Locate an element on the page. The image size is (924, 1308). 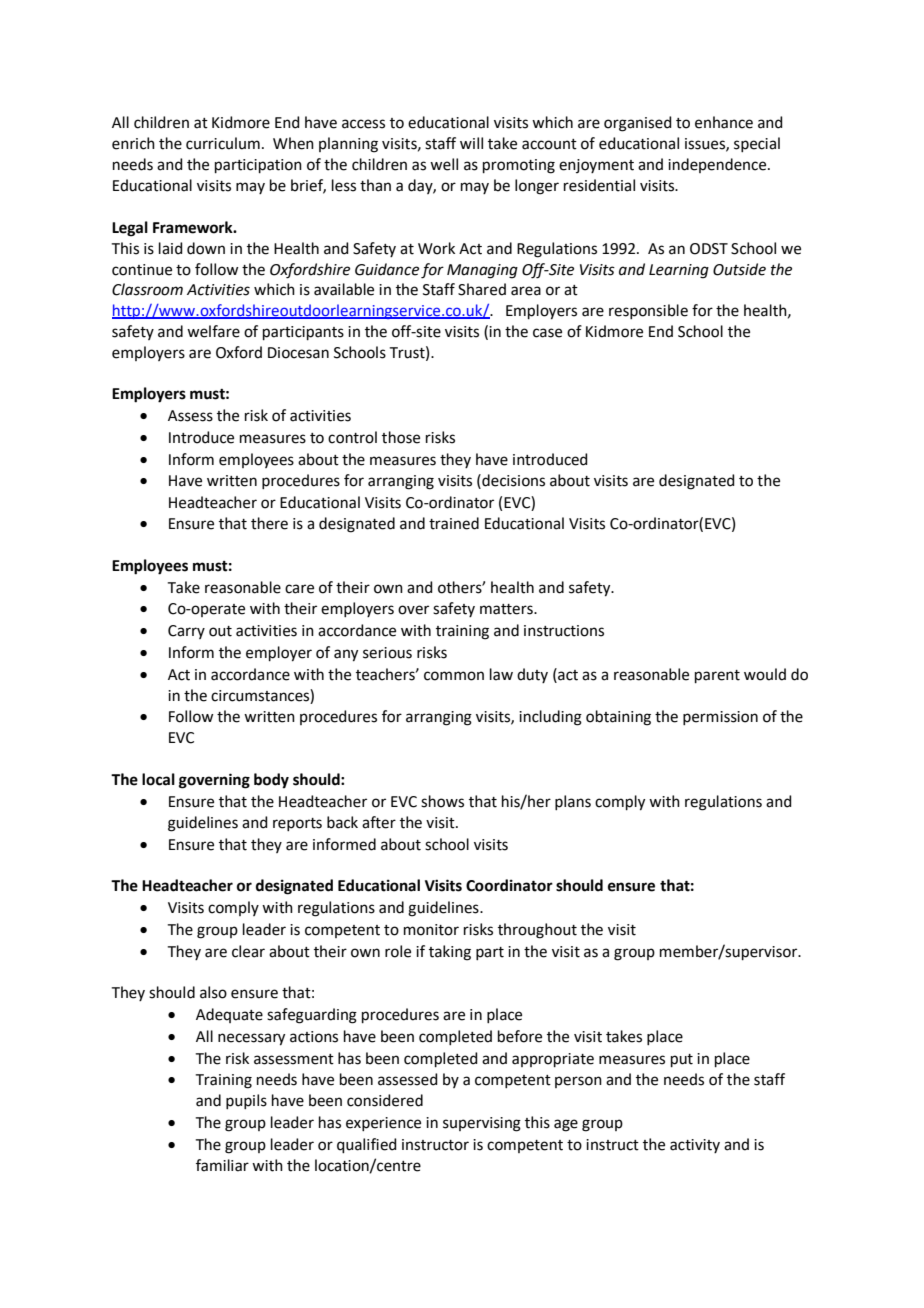
shows is located at coordinates (442, 801).
